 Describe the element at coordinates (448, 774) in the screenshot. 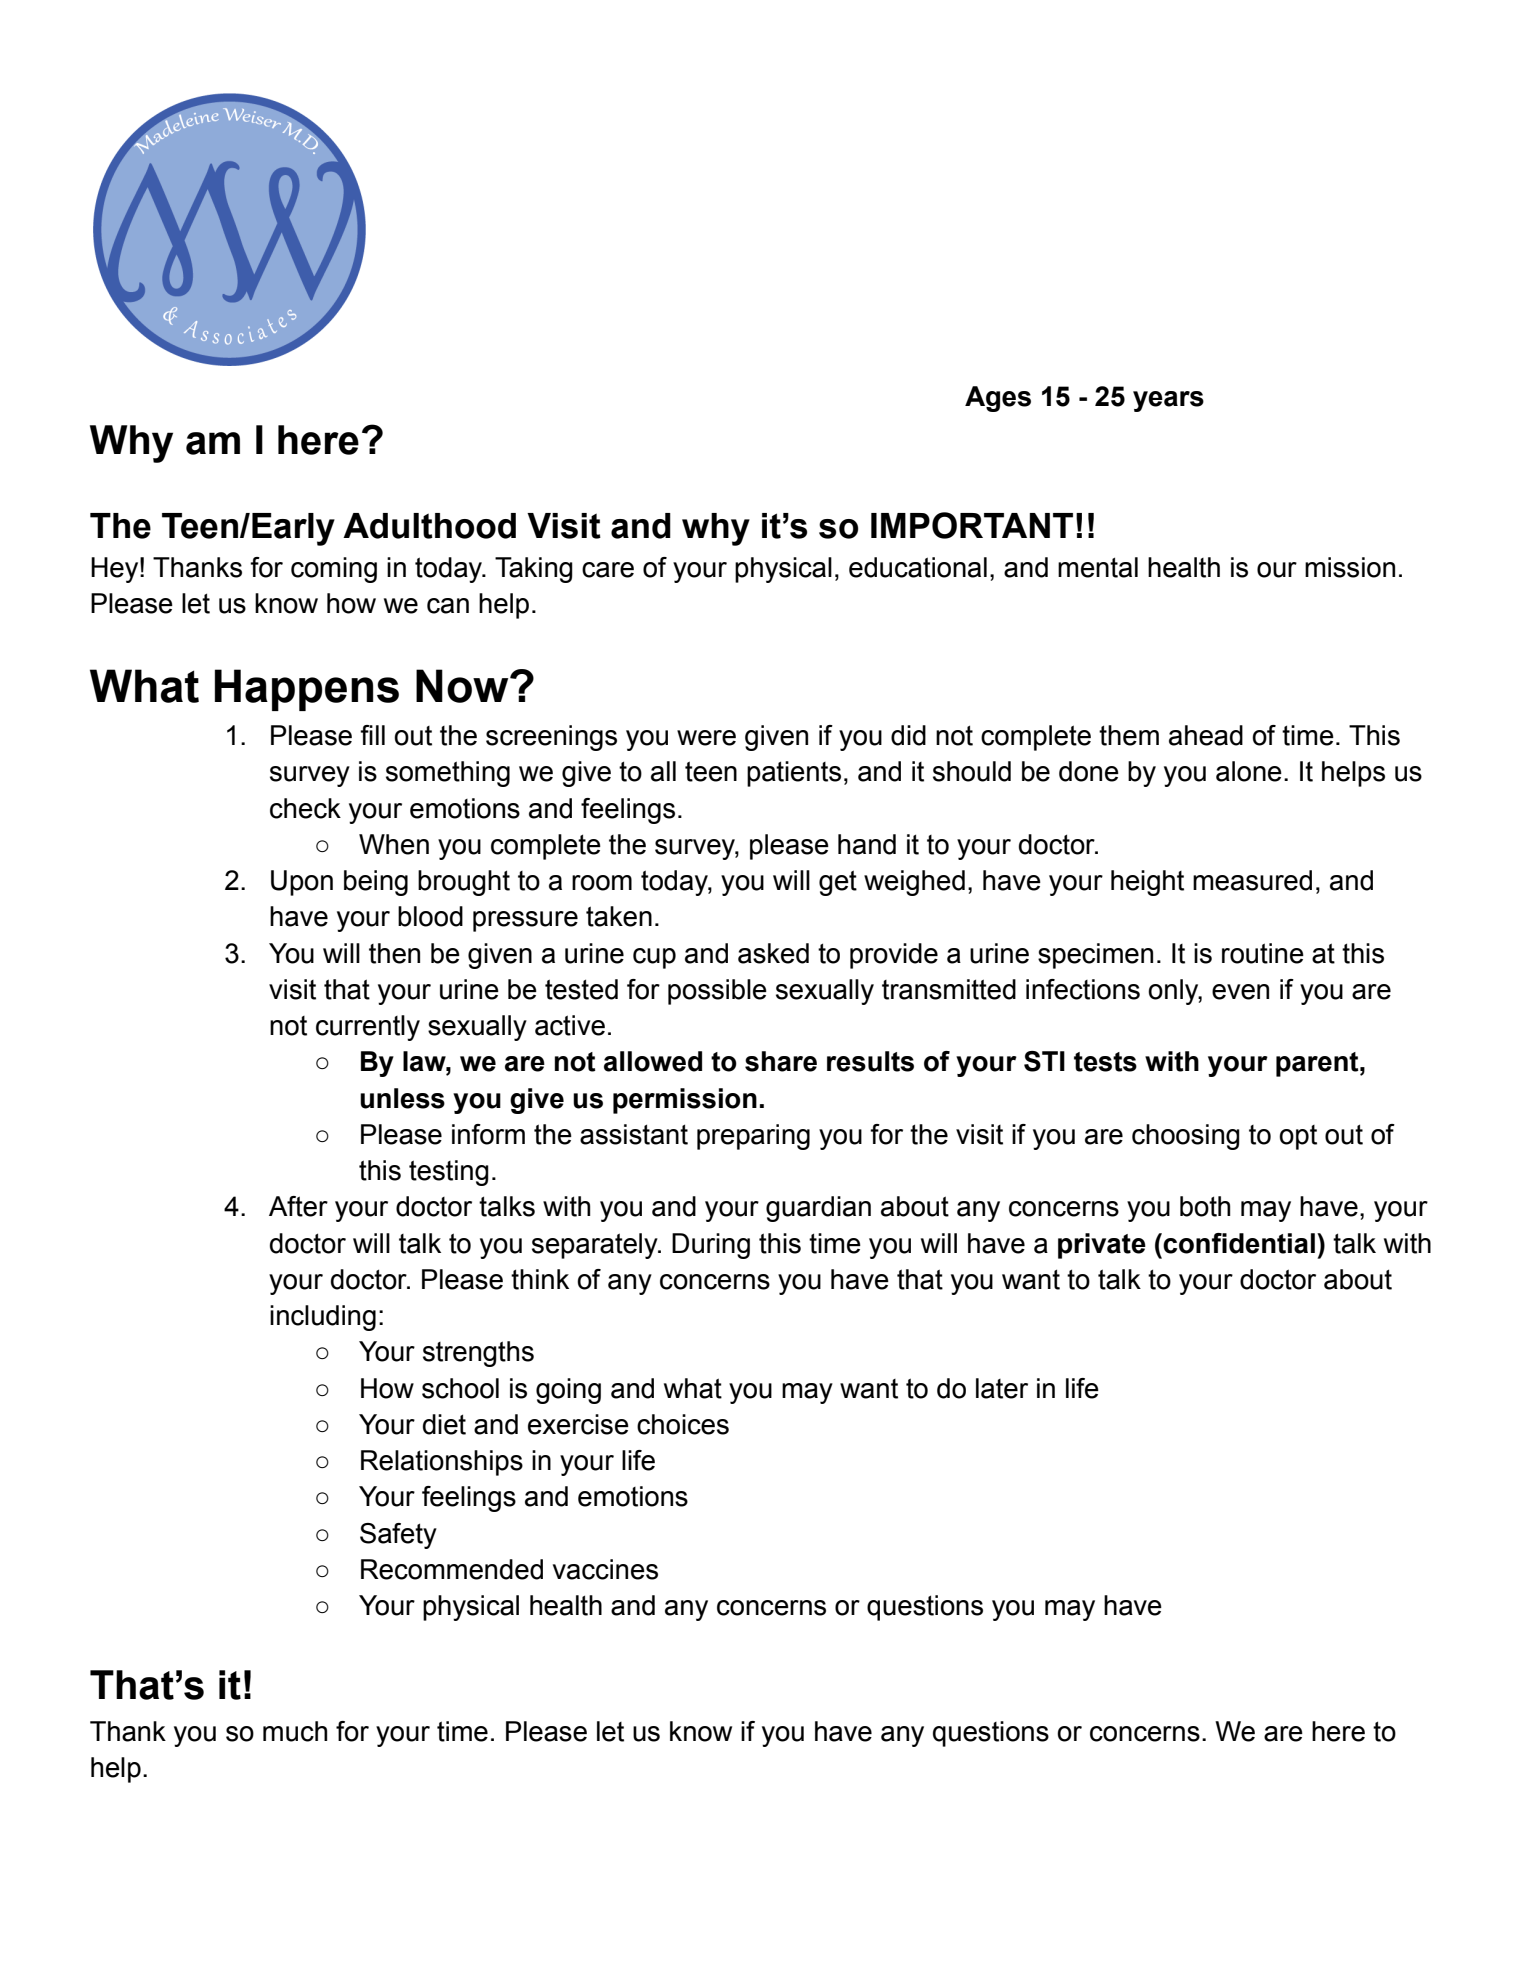

I see `something` at that location.
